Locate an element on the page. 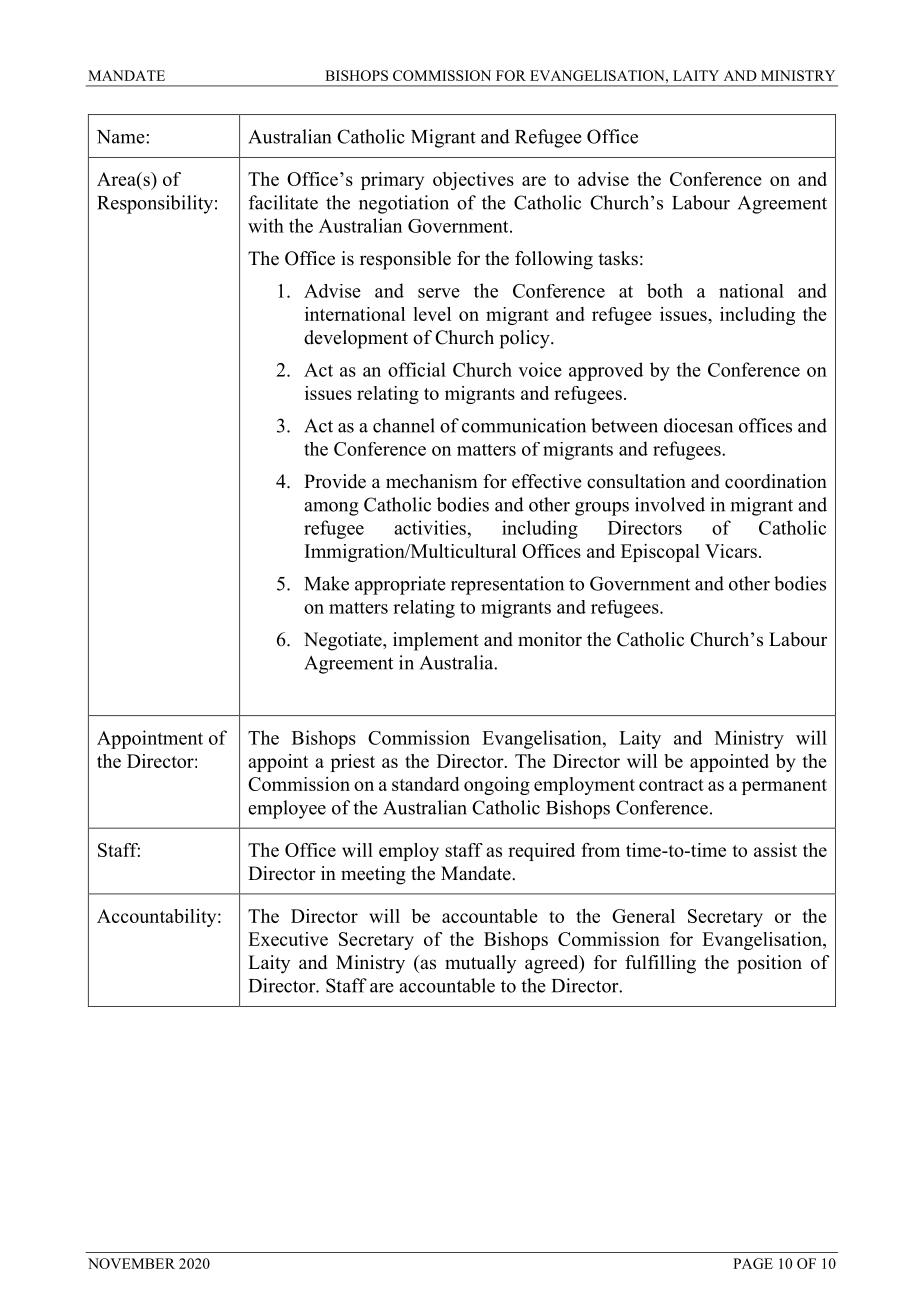  Make is located at coordinates (326, 583).
